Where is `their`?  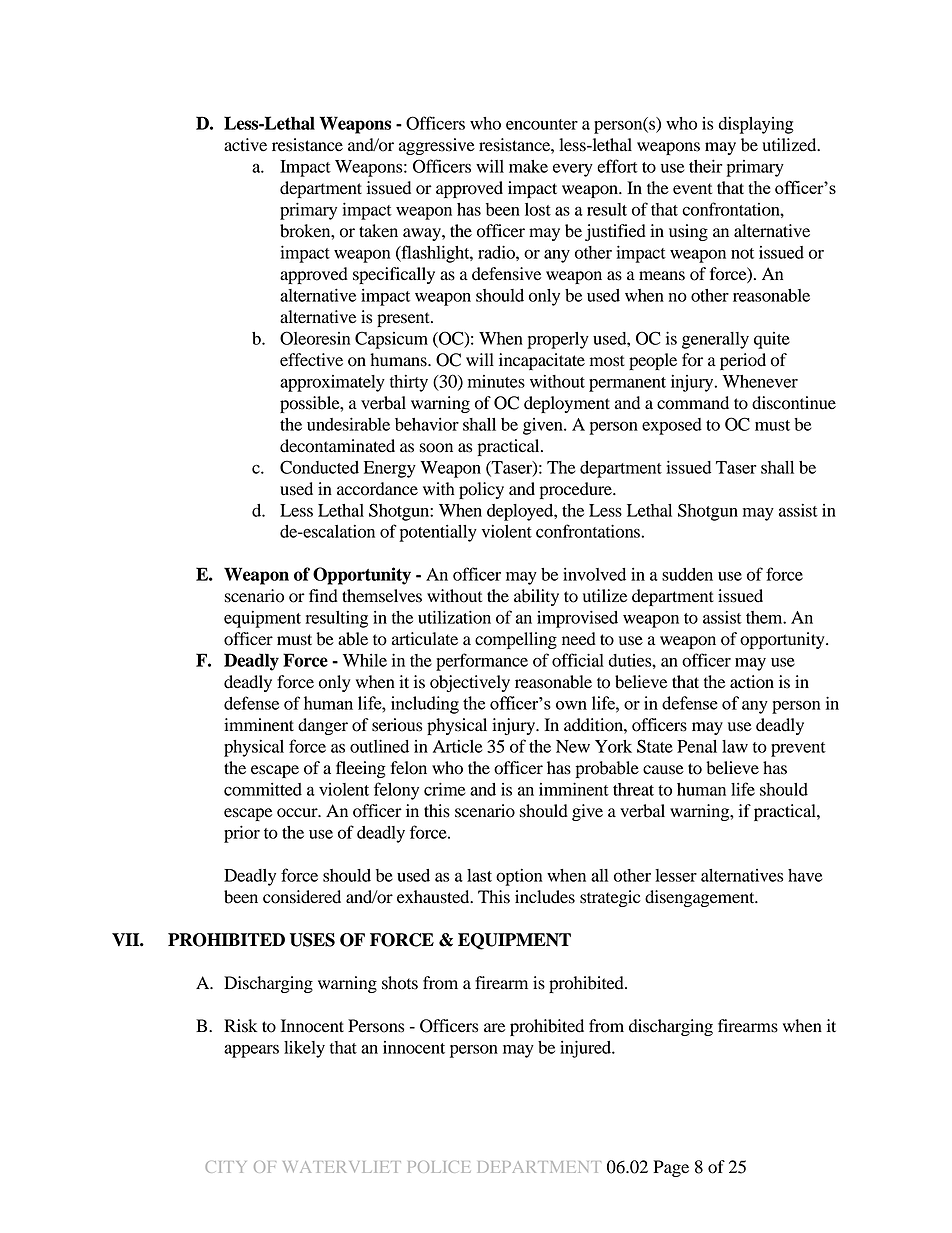
their is located at coordinates (706, 166).
